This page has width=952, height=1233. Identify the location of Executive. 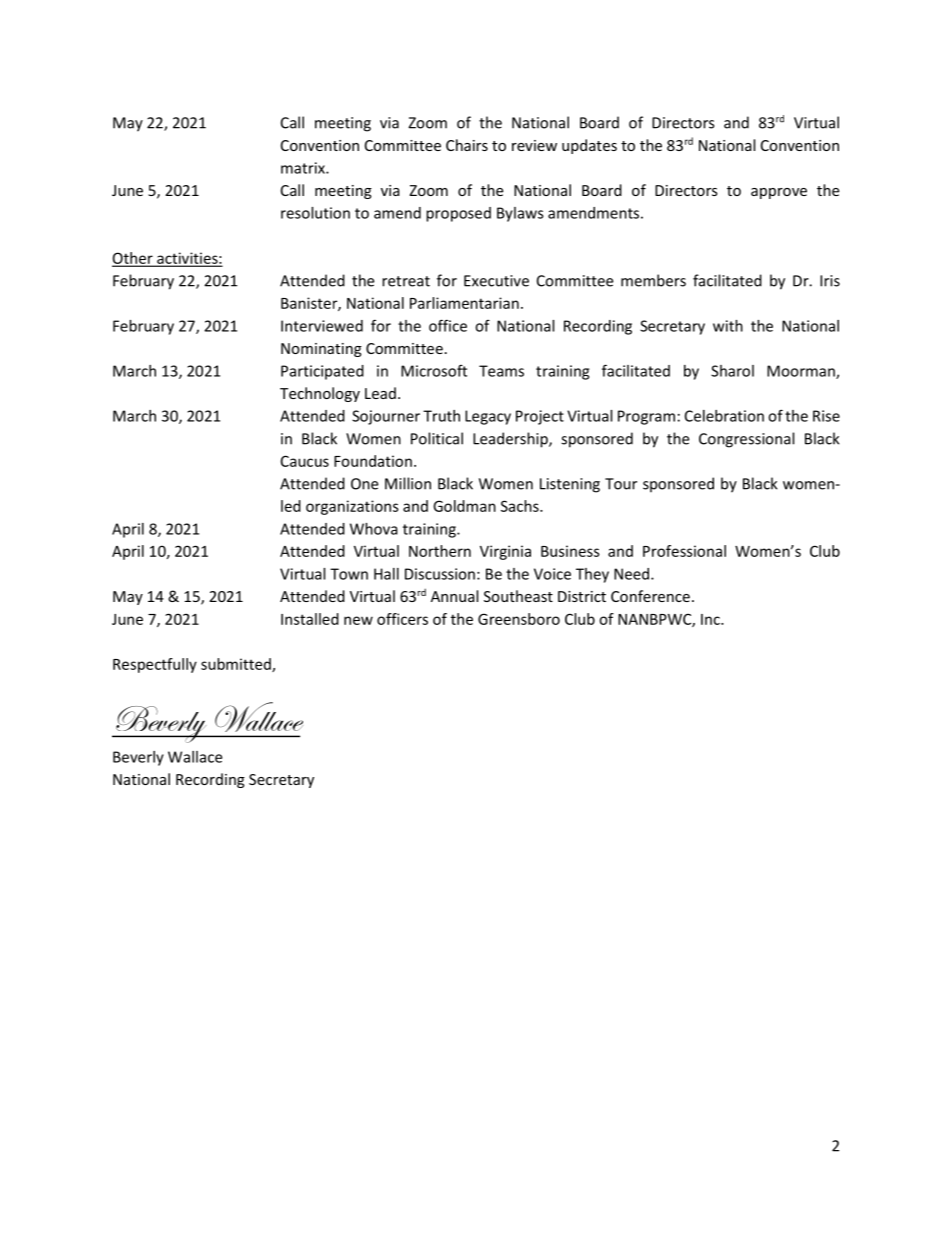
(496, 281).
